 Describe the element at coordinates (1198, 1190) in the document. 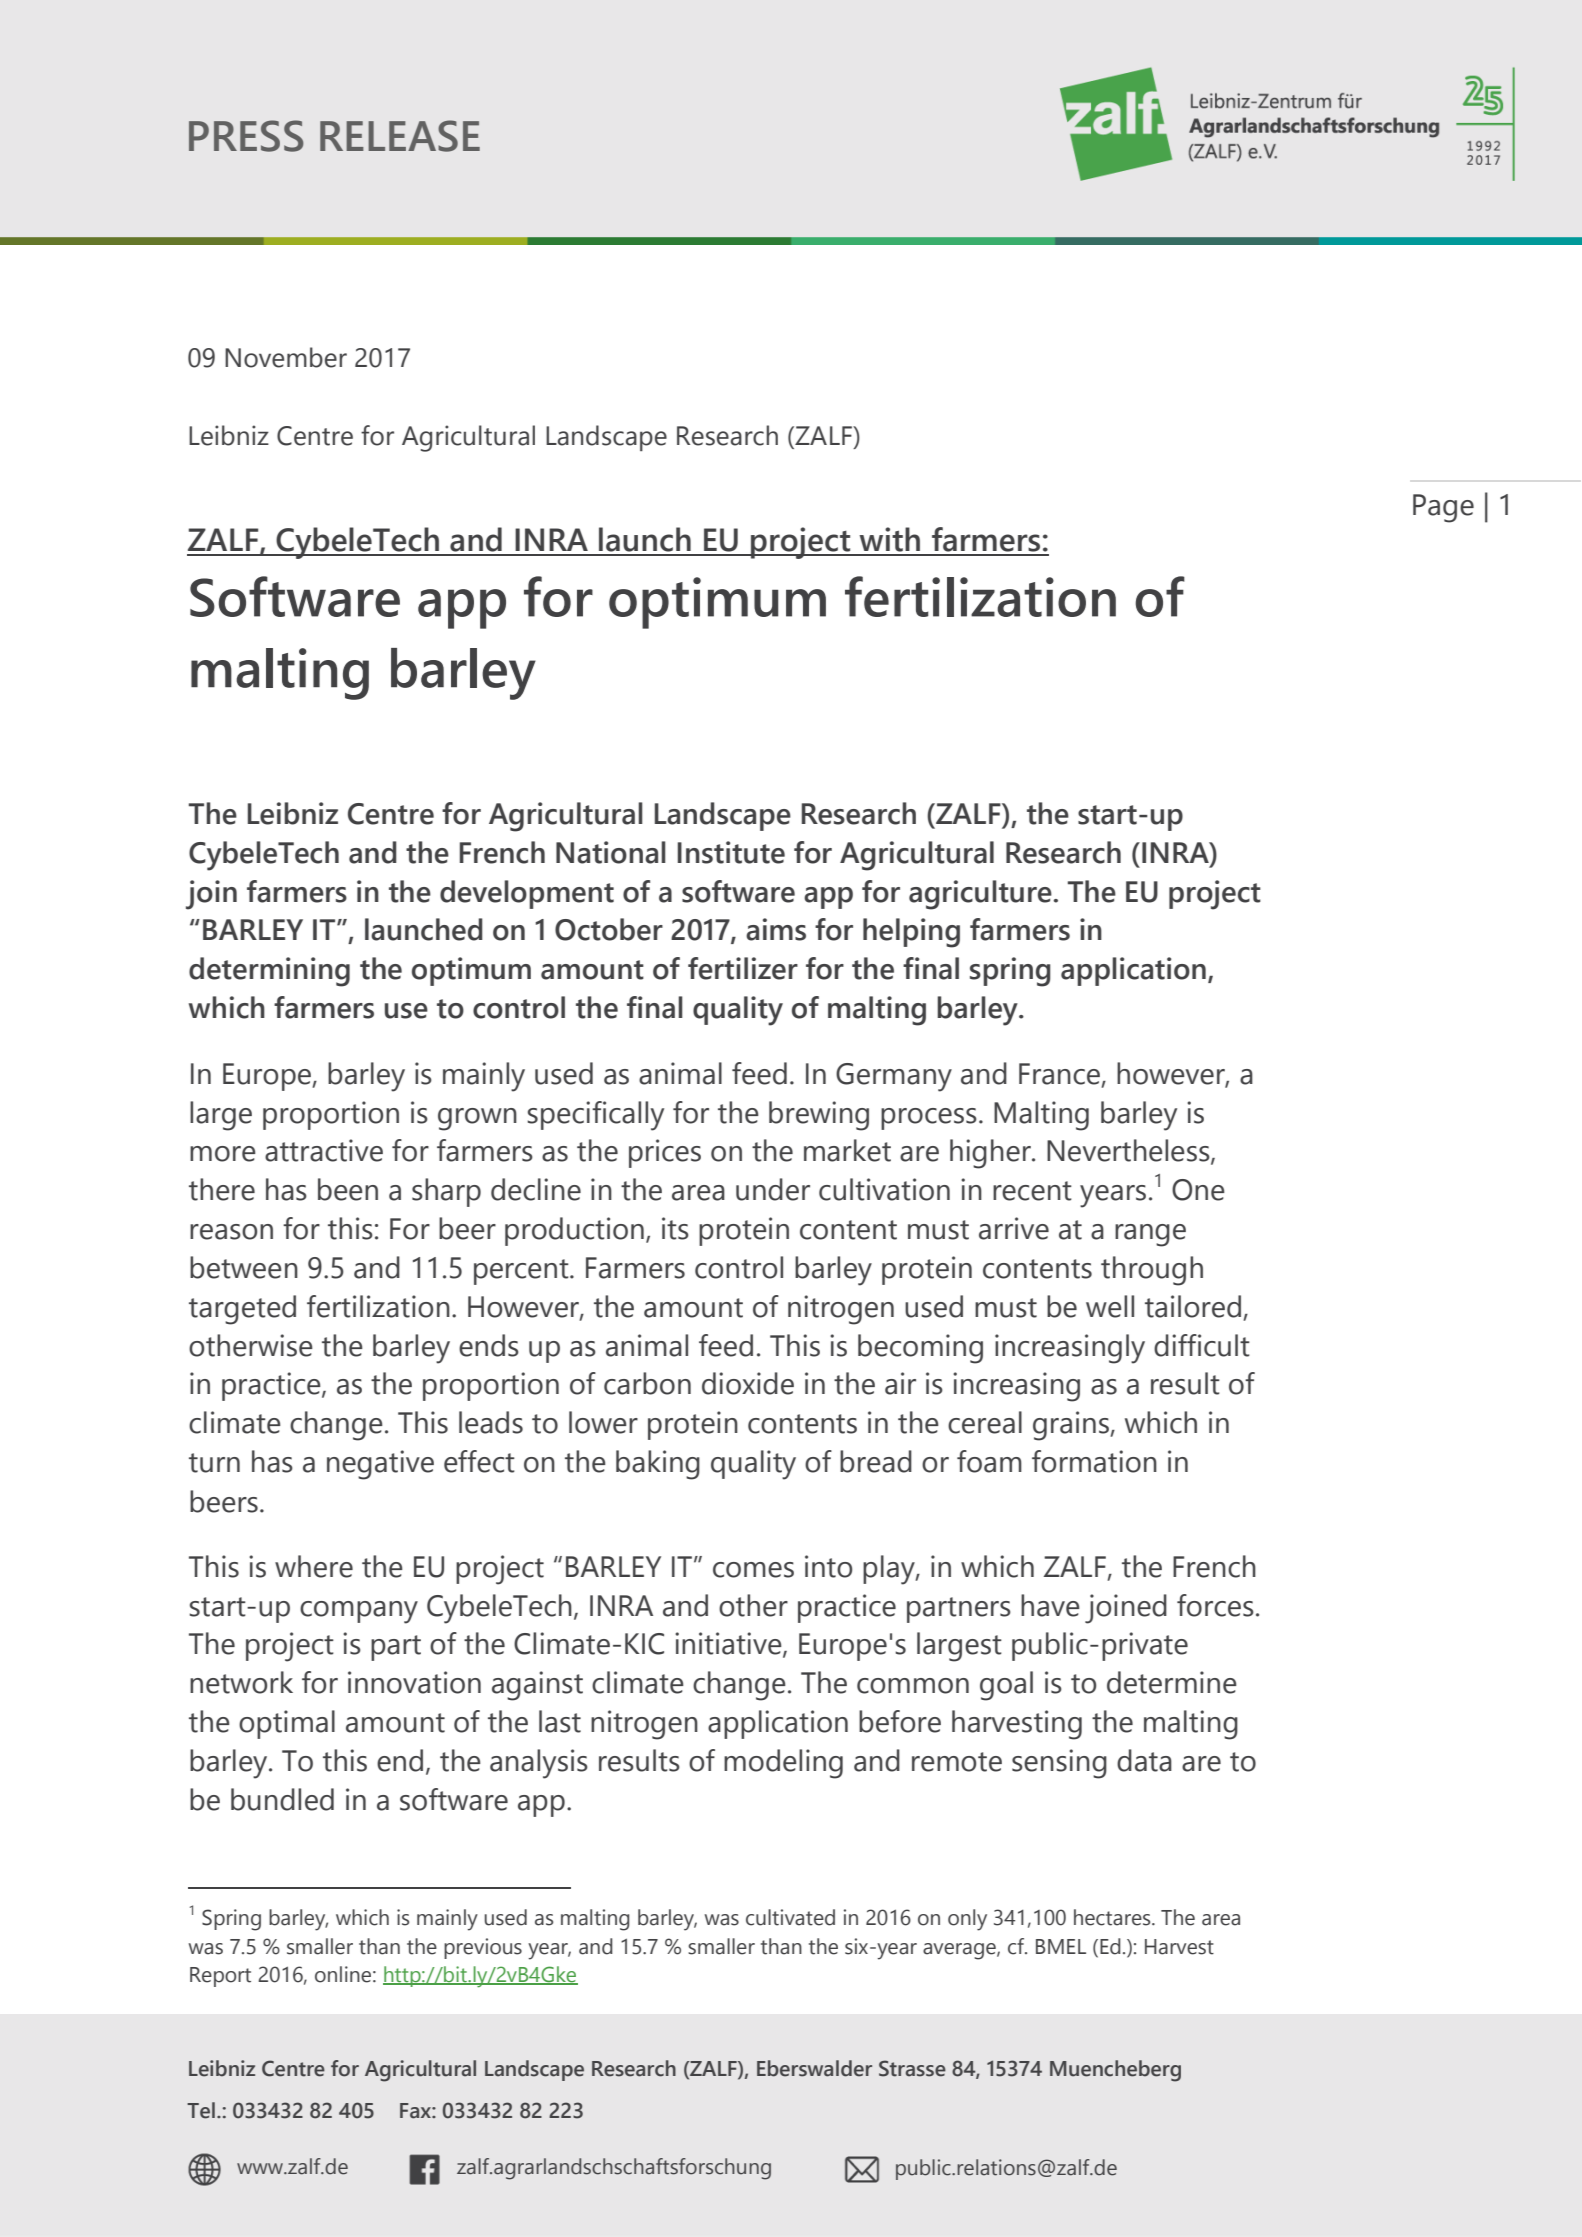

I see `One` at that location.
